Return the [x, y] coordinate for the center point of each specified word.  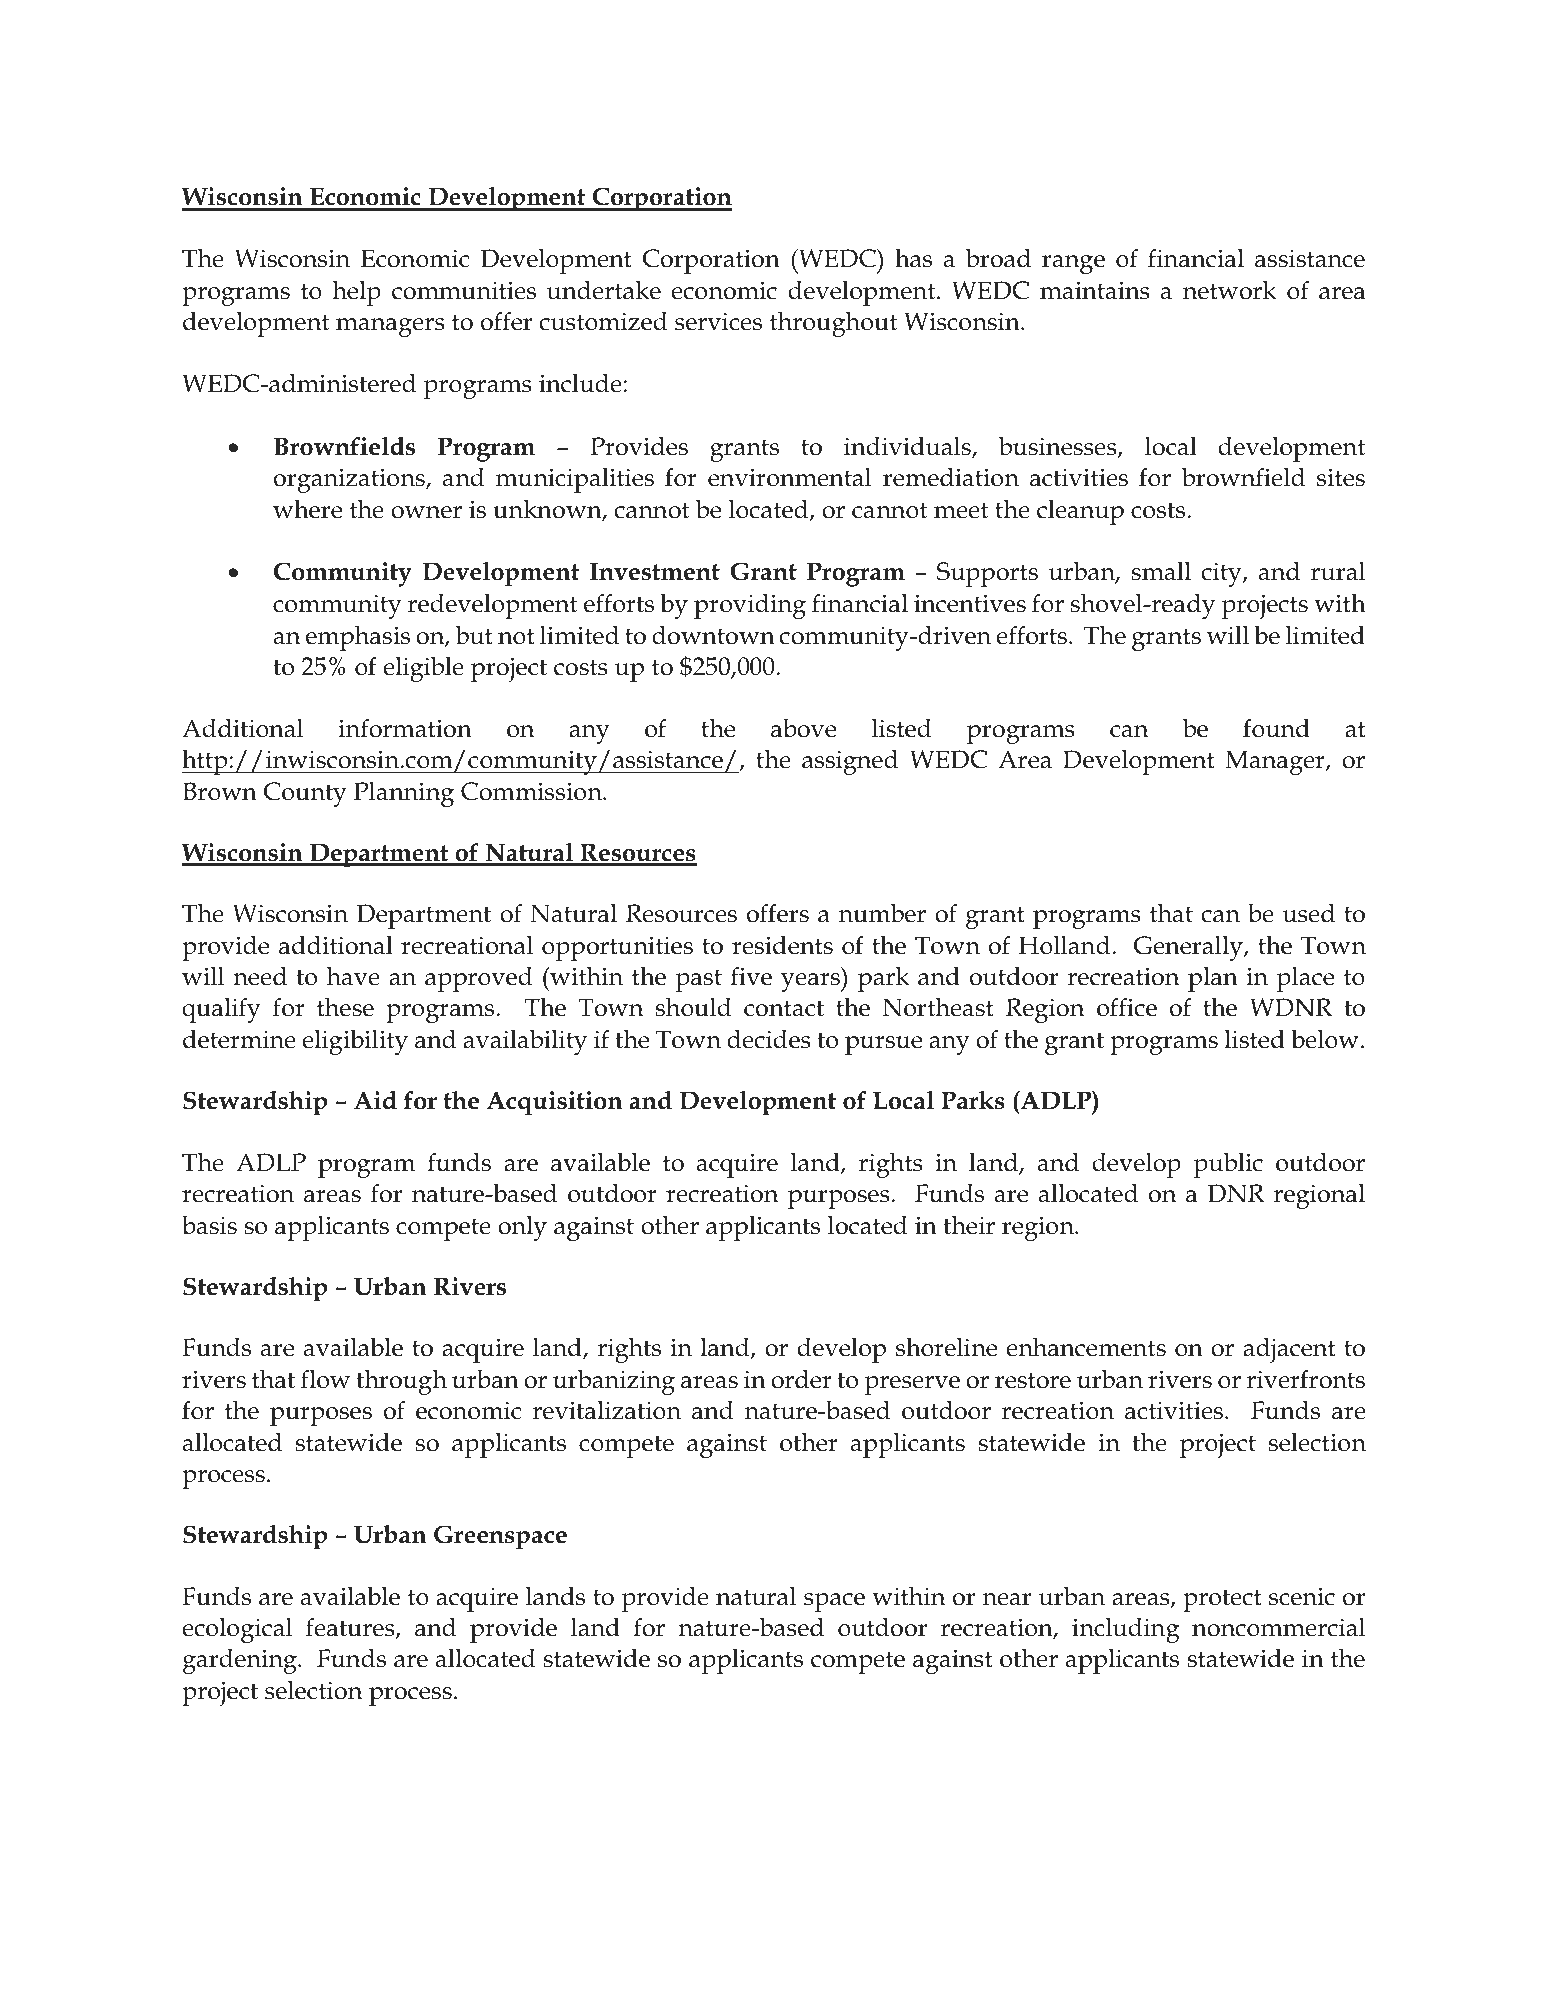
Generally [1189, 948]
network [1230, 290]
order [801, 1379]
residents [782, 945]
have [353, 976]
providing [750, 606]
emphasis [358, 638]
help [356, 293]
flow [325, 1379]
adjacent [1289, 1350]
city [1223, 574]
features [351, 1628]
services [718, 321]
